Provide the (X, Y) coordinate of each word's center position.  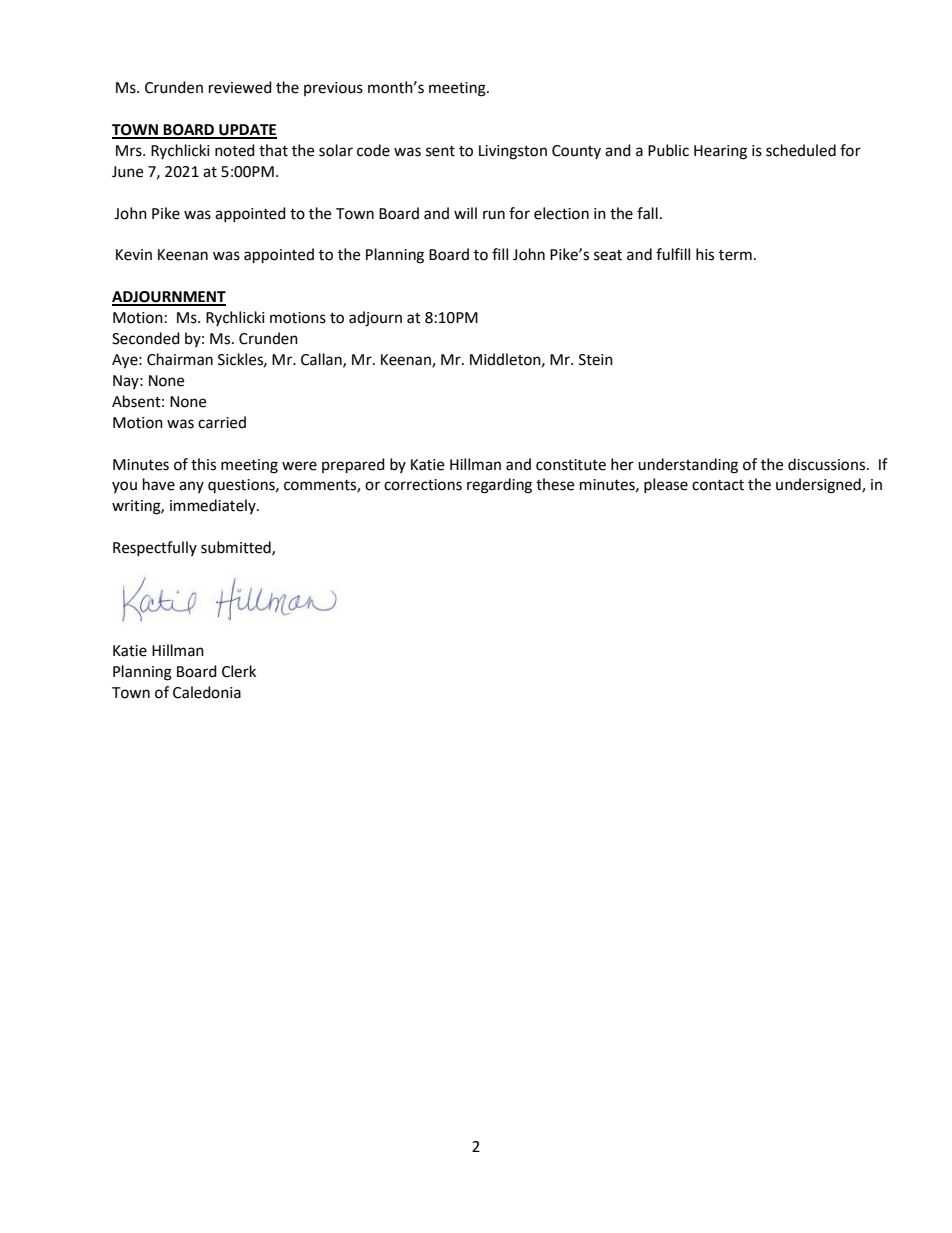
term (735, 255)
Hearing (720, 152)
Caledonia (207, 692)
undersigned (819, 486)
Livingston (513, 152)
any (191, 487)
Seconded (146, 338)
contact (718, 485)
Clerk (239, 671)
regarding (499, 486)
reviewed (240, 87)
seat (608, 255)
